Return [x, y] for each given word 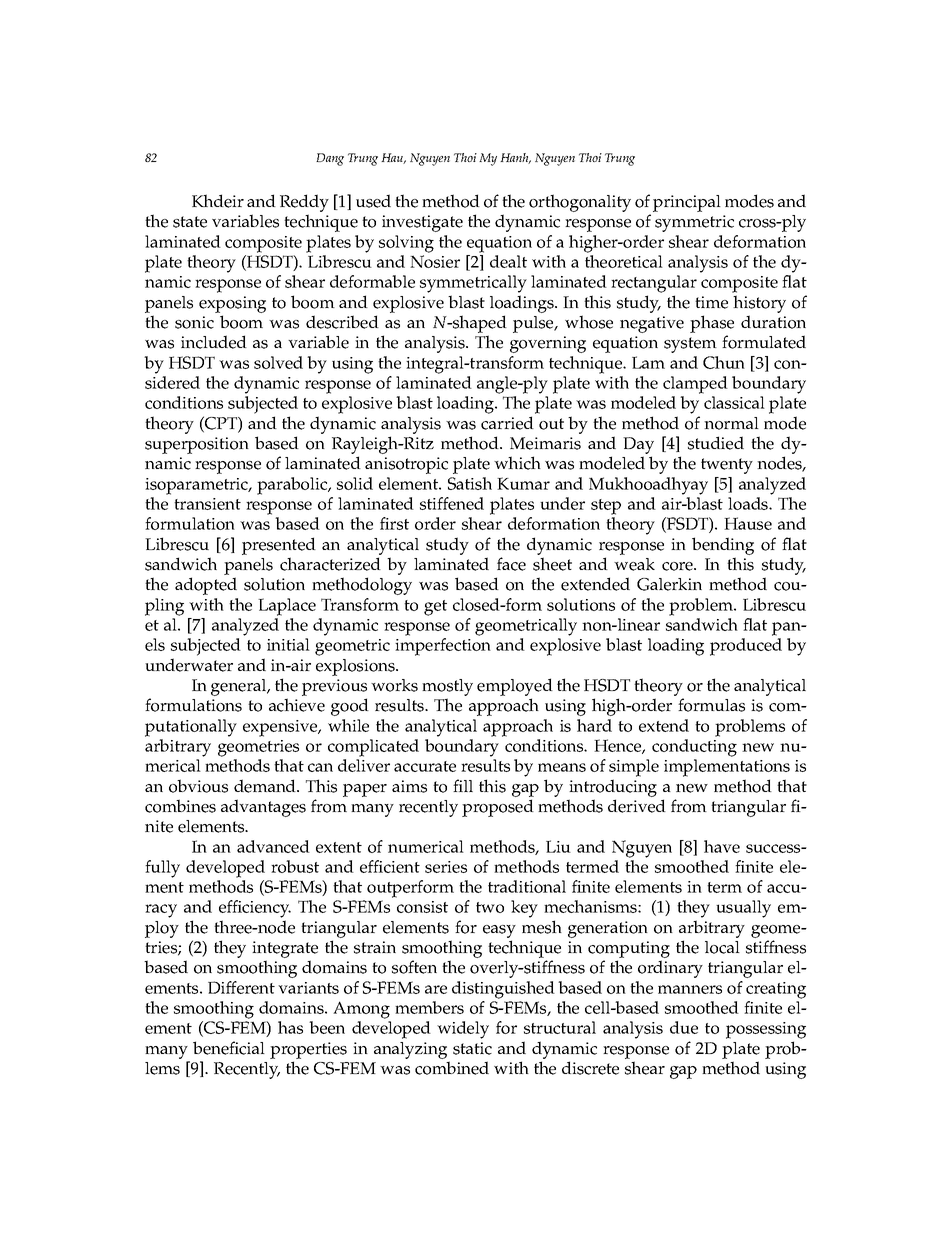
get [435, 608]
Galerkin [669, 584]
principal [687, 203]
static [472, 1048]
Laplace [287, 607]
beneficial [229, 1048]
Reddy [304, 204]
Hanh [515, 158]
